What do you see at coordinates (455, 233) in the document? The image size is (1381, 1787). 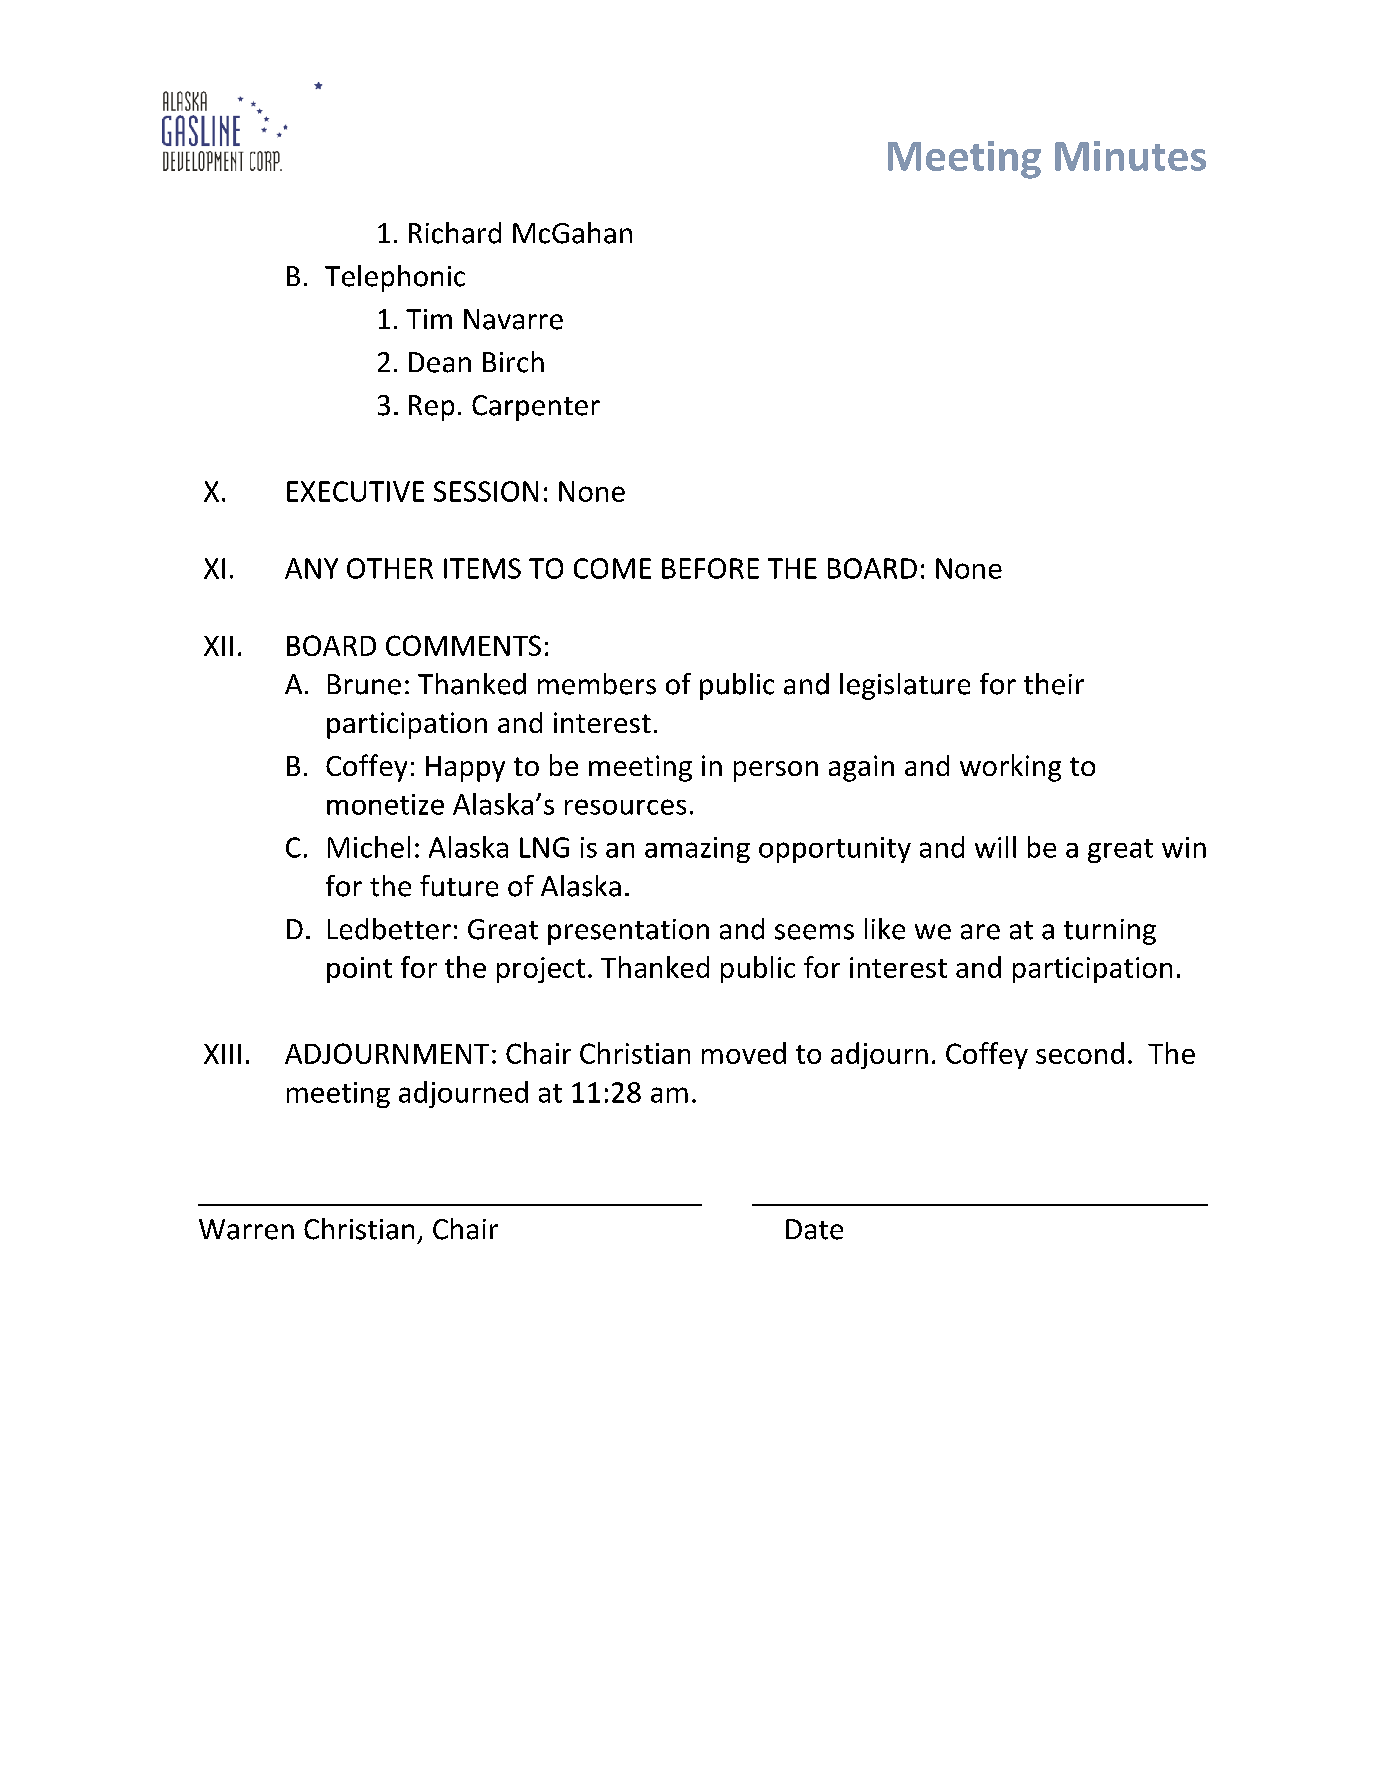 I see `Richard` at bounding box center [455, 233].
